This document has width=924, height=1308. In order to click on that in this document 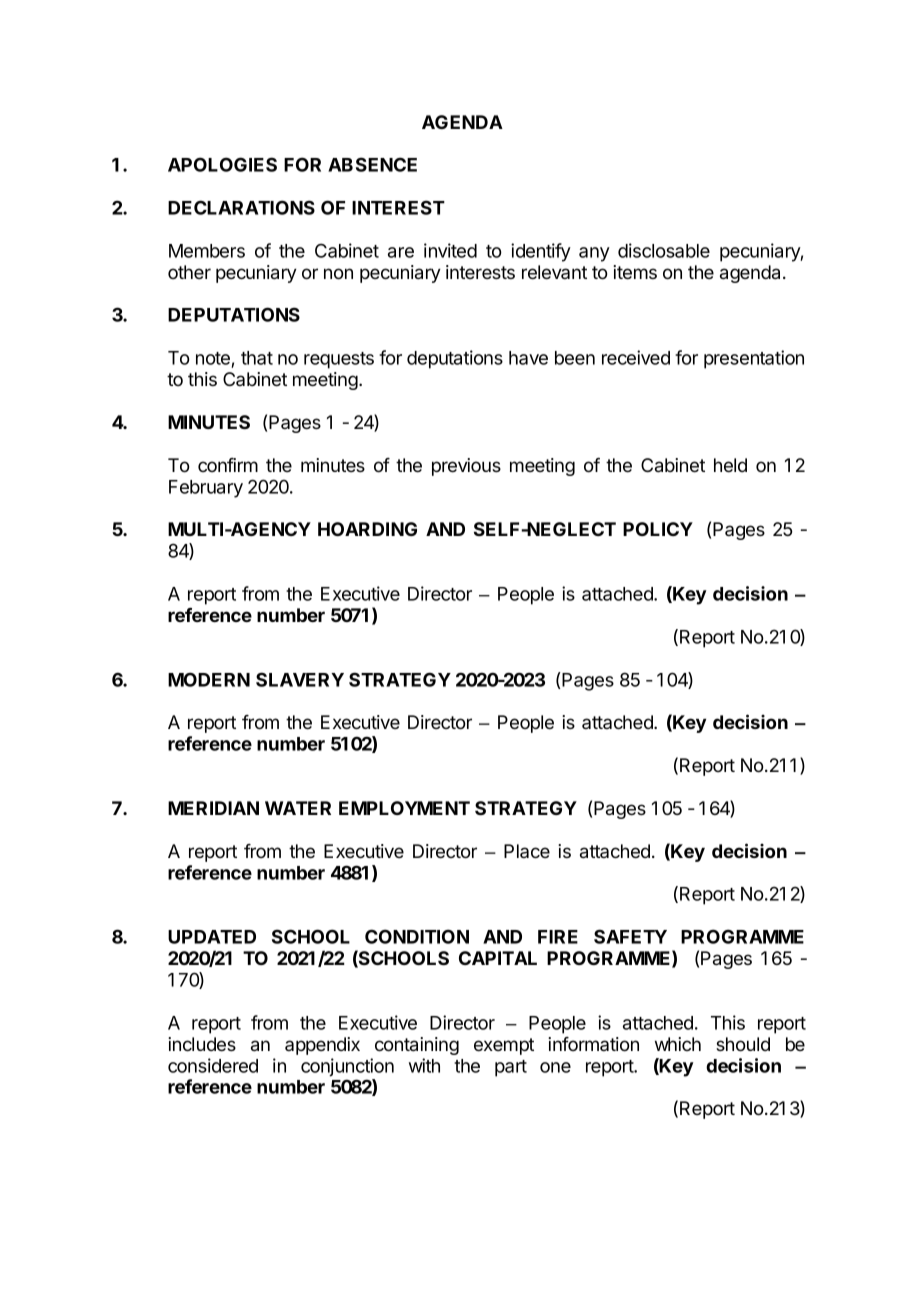, I will do `click(257, 358)`.
